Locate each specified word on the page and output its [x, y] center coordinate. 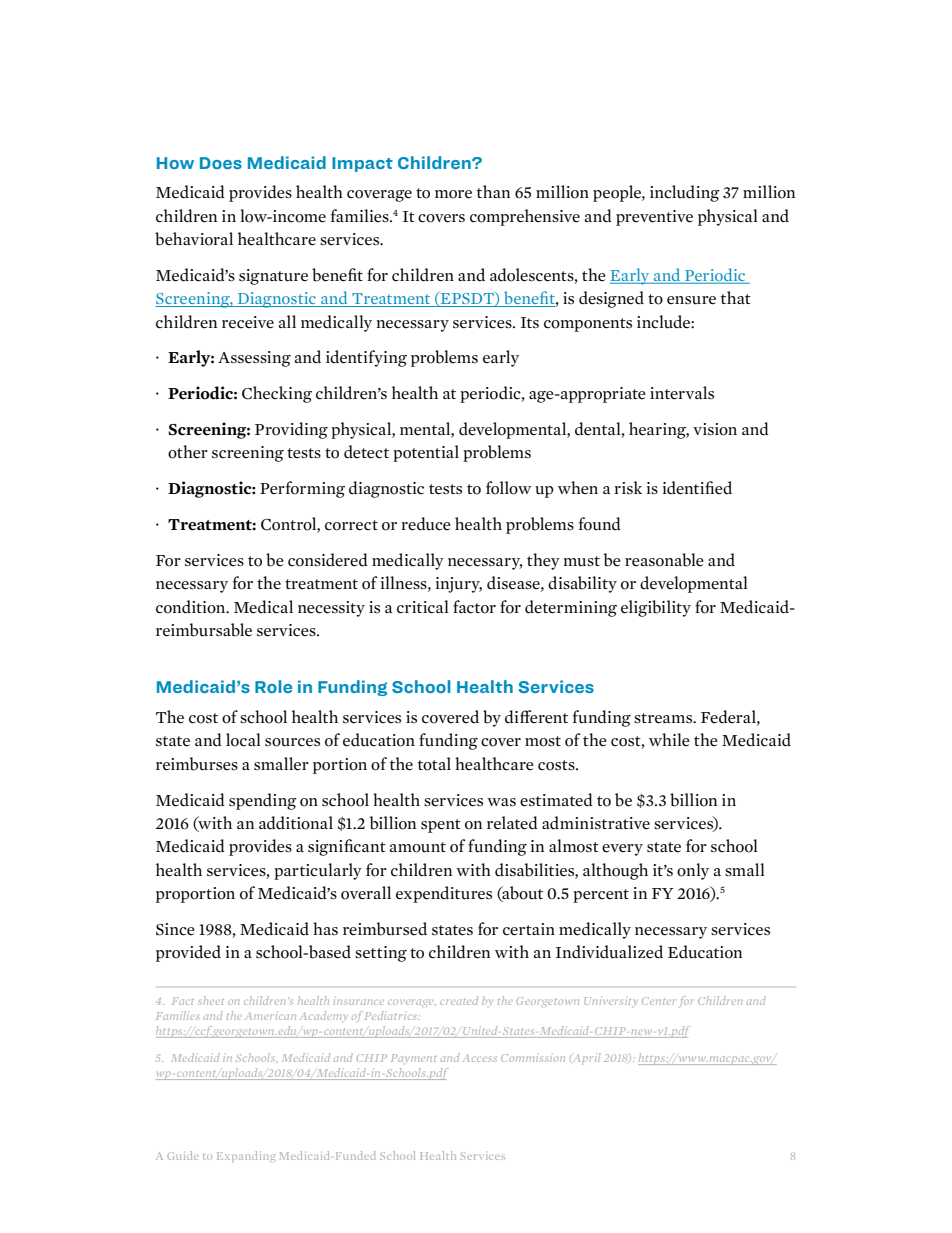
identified [697, 488]
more [453, 194]
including [685, 193]
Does [221, 163]
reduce [426, 524]
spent [441, 826]
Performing [302, 489]
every [622, 850]
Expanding [246, 1156]
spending [263, 801]
